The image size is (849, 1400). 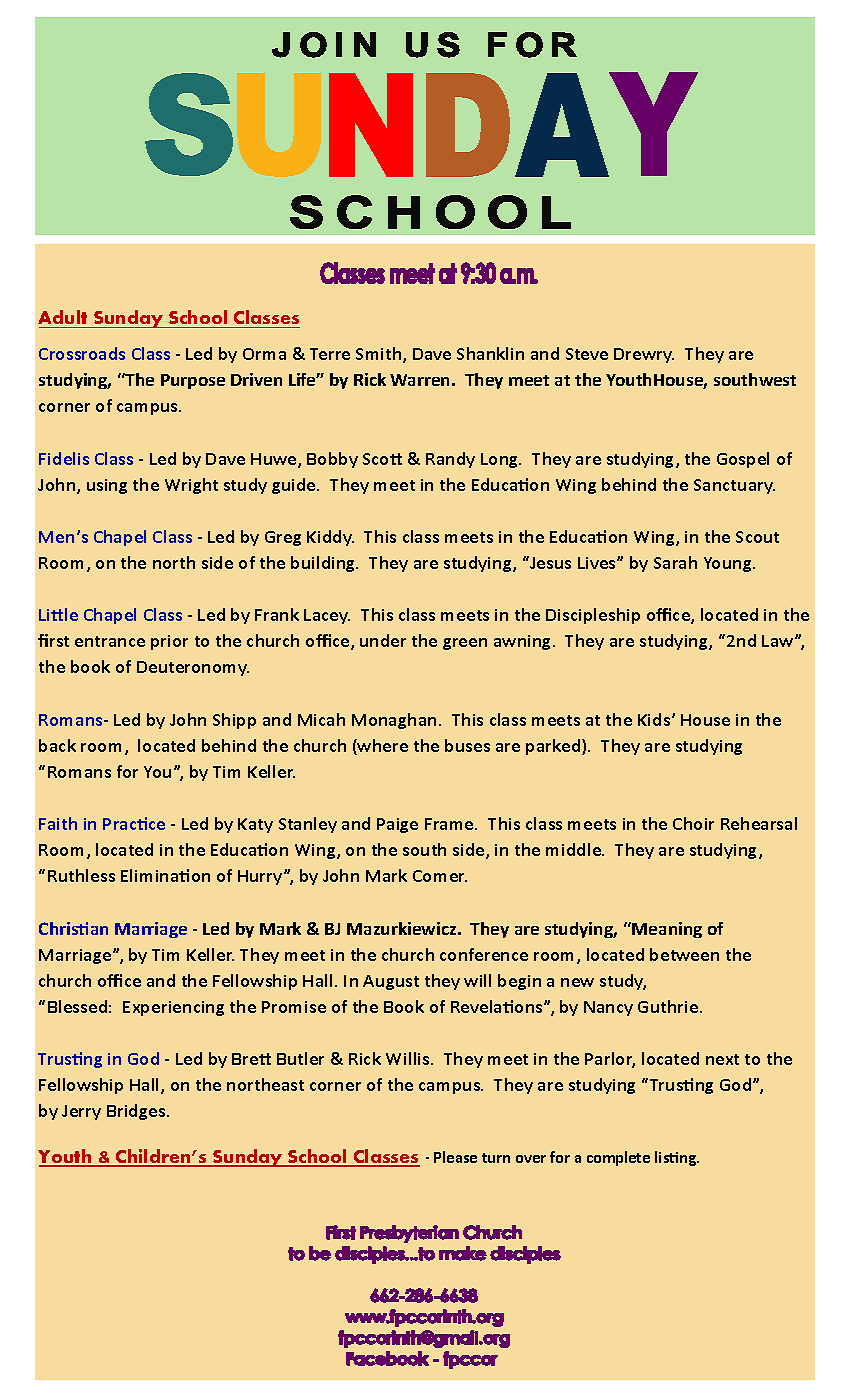 I want to click on Please, so click(x=455, y=1157).
